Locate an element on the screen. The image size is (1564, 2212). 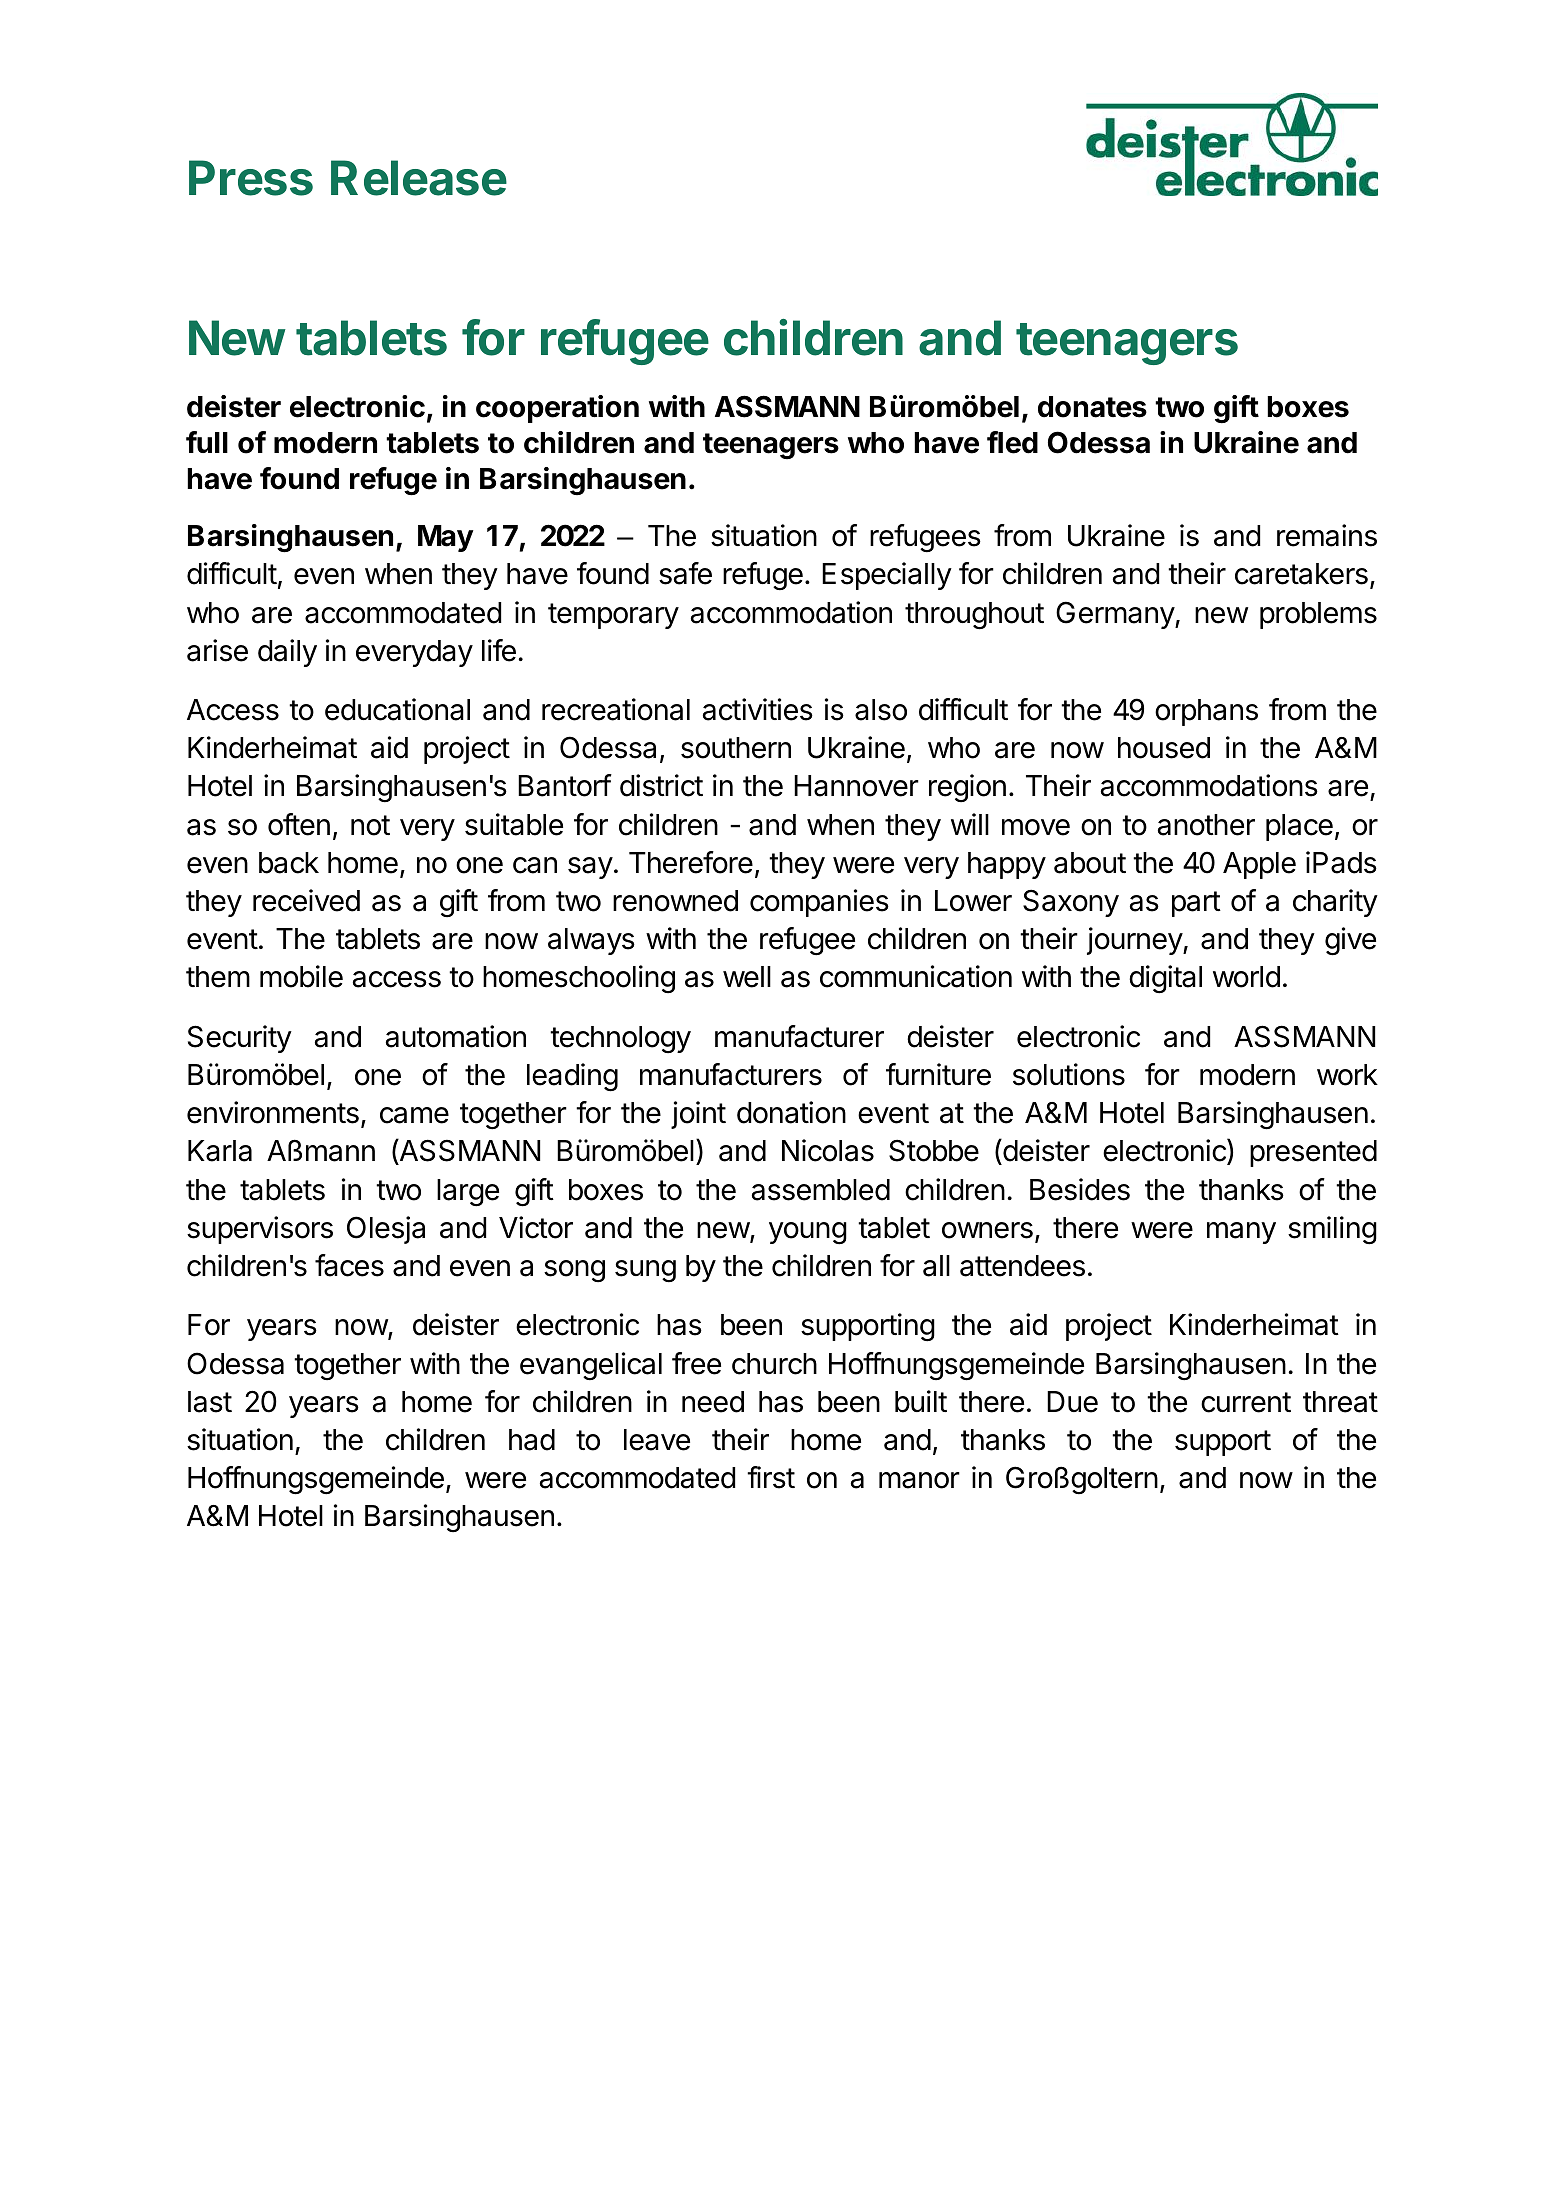
current is located at coordinates (1246, 1402).
